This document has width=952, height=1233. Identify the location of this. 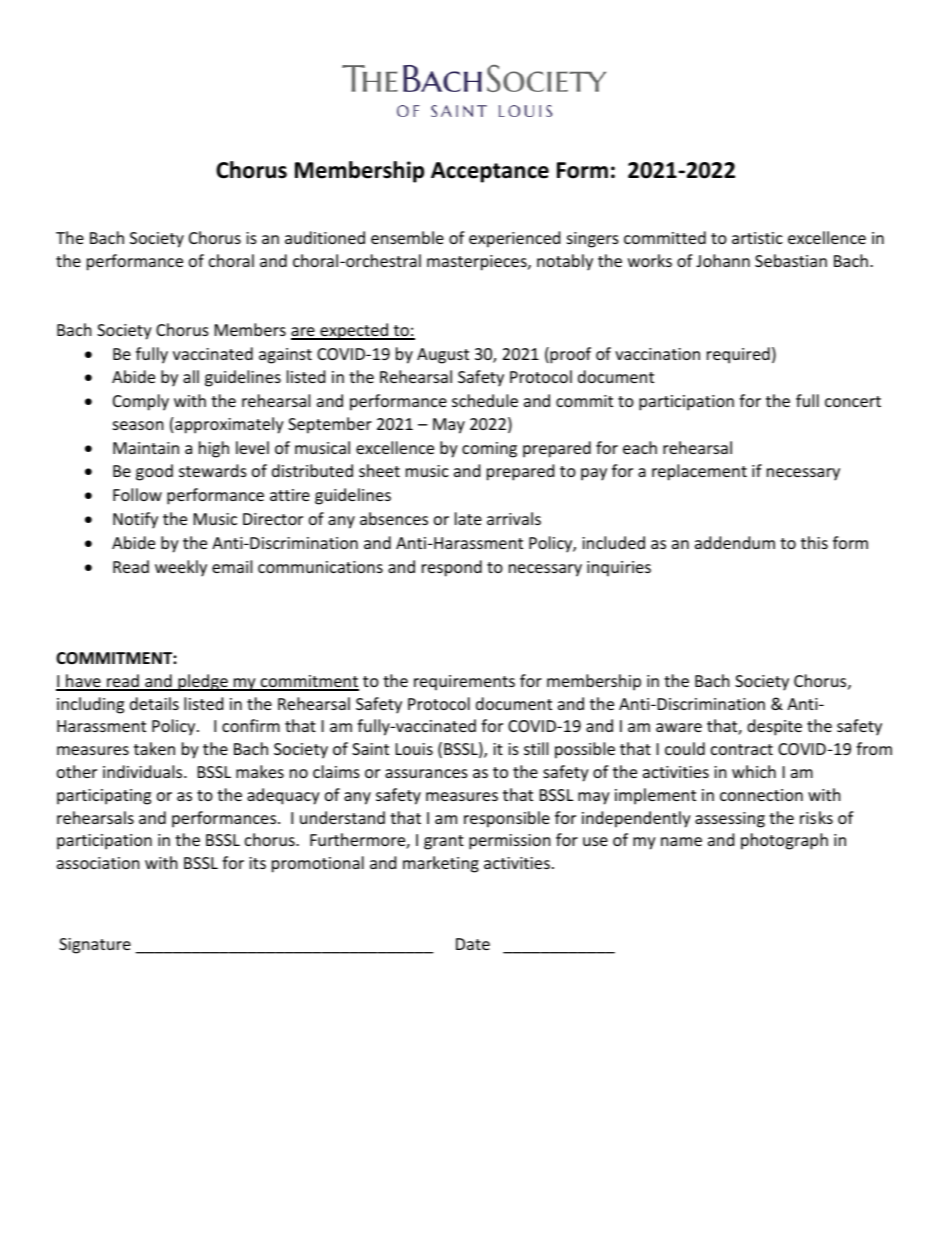
(814, 542).
